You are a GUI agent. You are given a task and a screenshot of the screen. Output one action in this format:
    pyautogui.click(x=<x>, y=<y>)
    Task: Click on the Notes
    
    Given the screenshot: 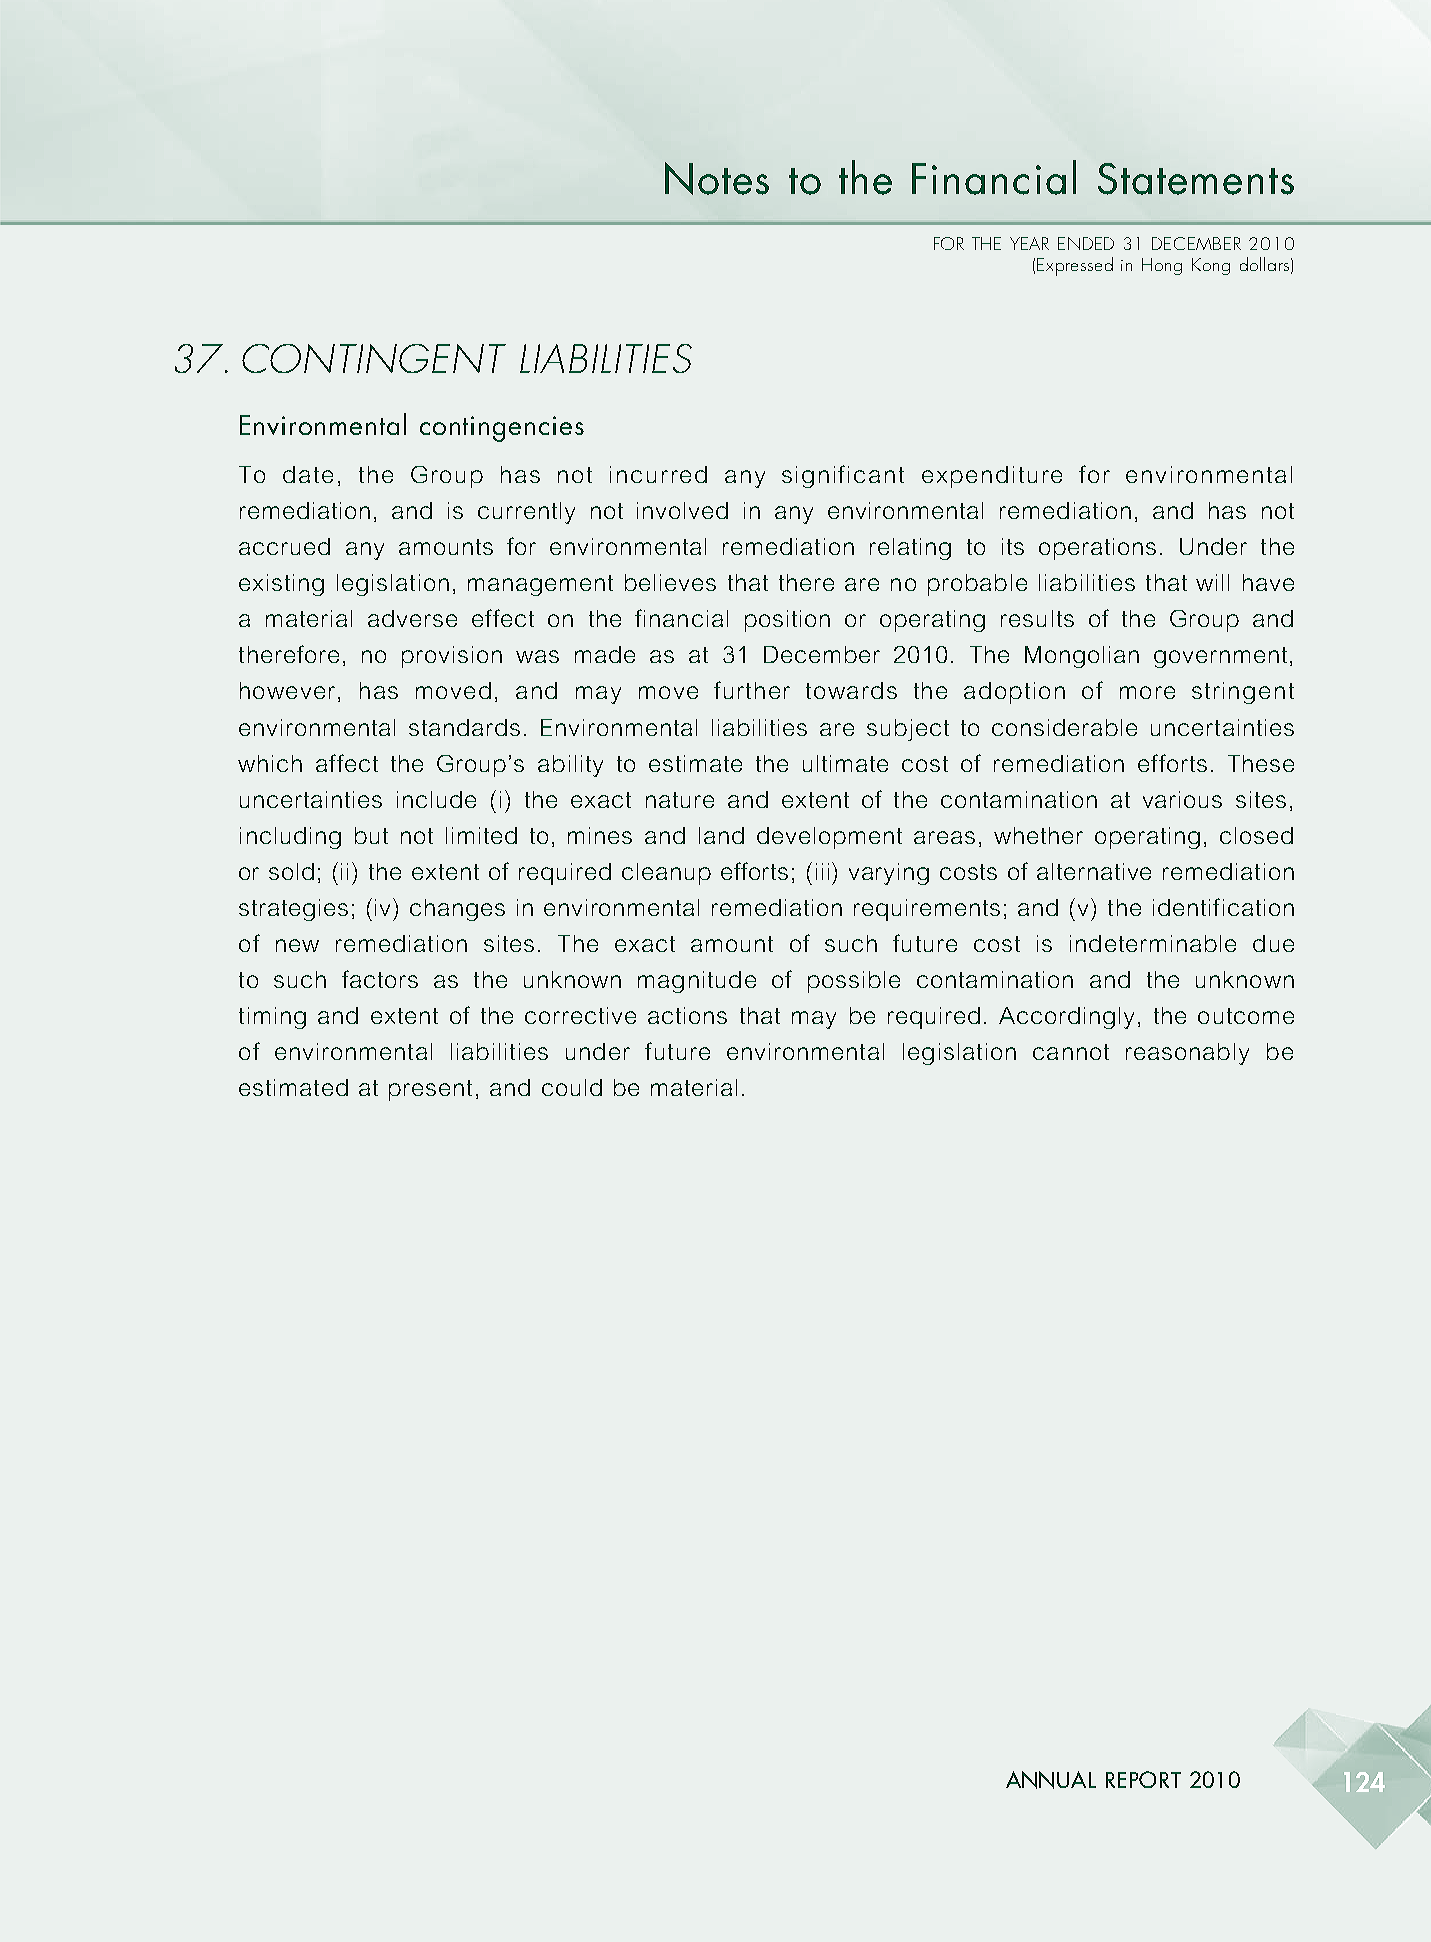 What is the action you would take?
    pyautogui.click(x=717, y=178)
